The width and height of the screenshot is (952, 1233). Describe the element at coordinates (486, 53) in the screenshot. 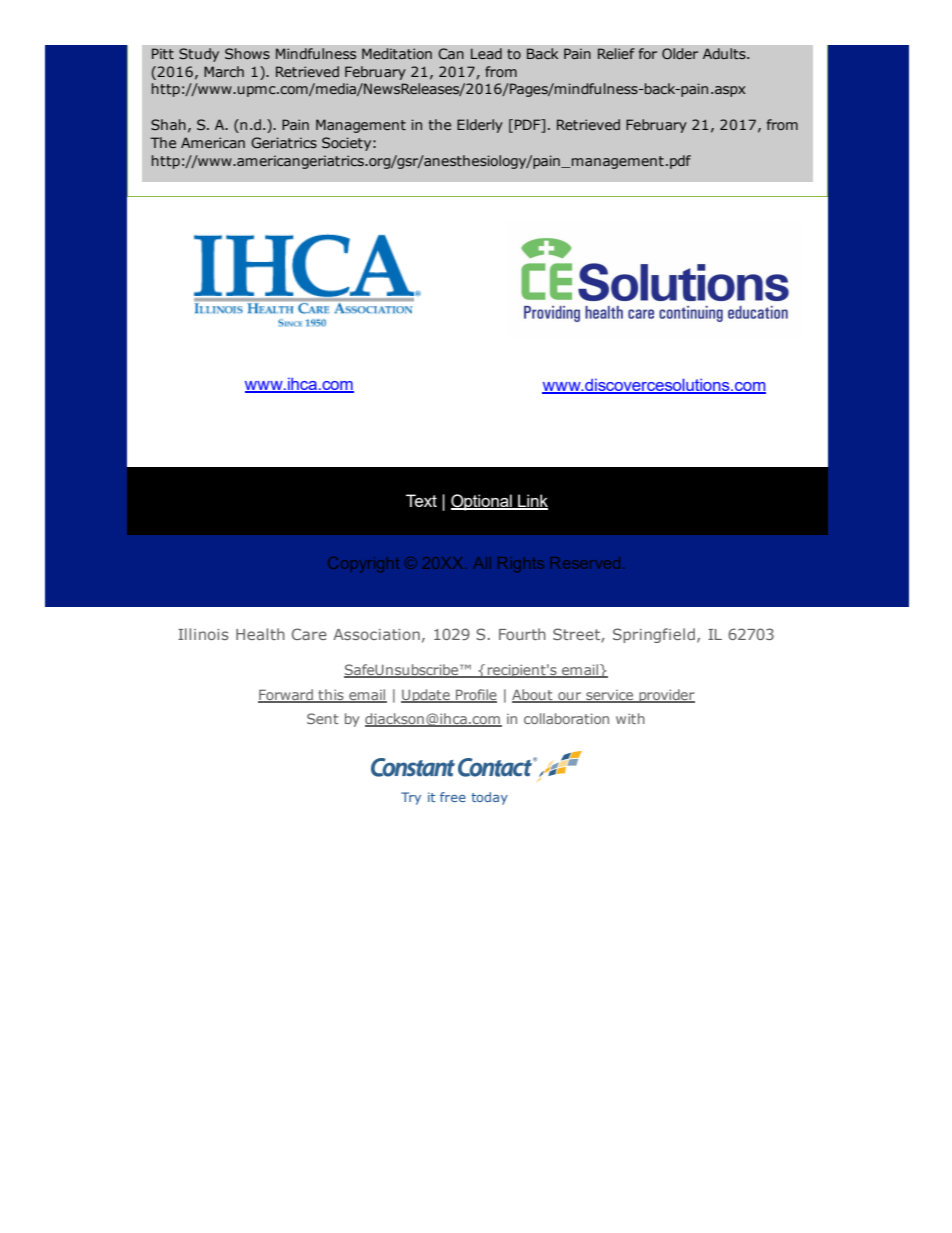

I see `Lead` at that location.
